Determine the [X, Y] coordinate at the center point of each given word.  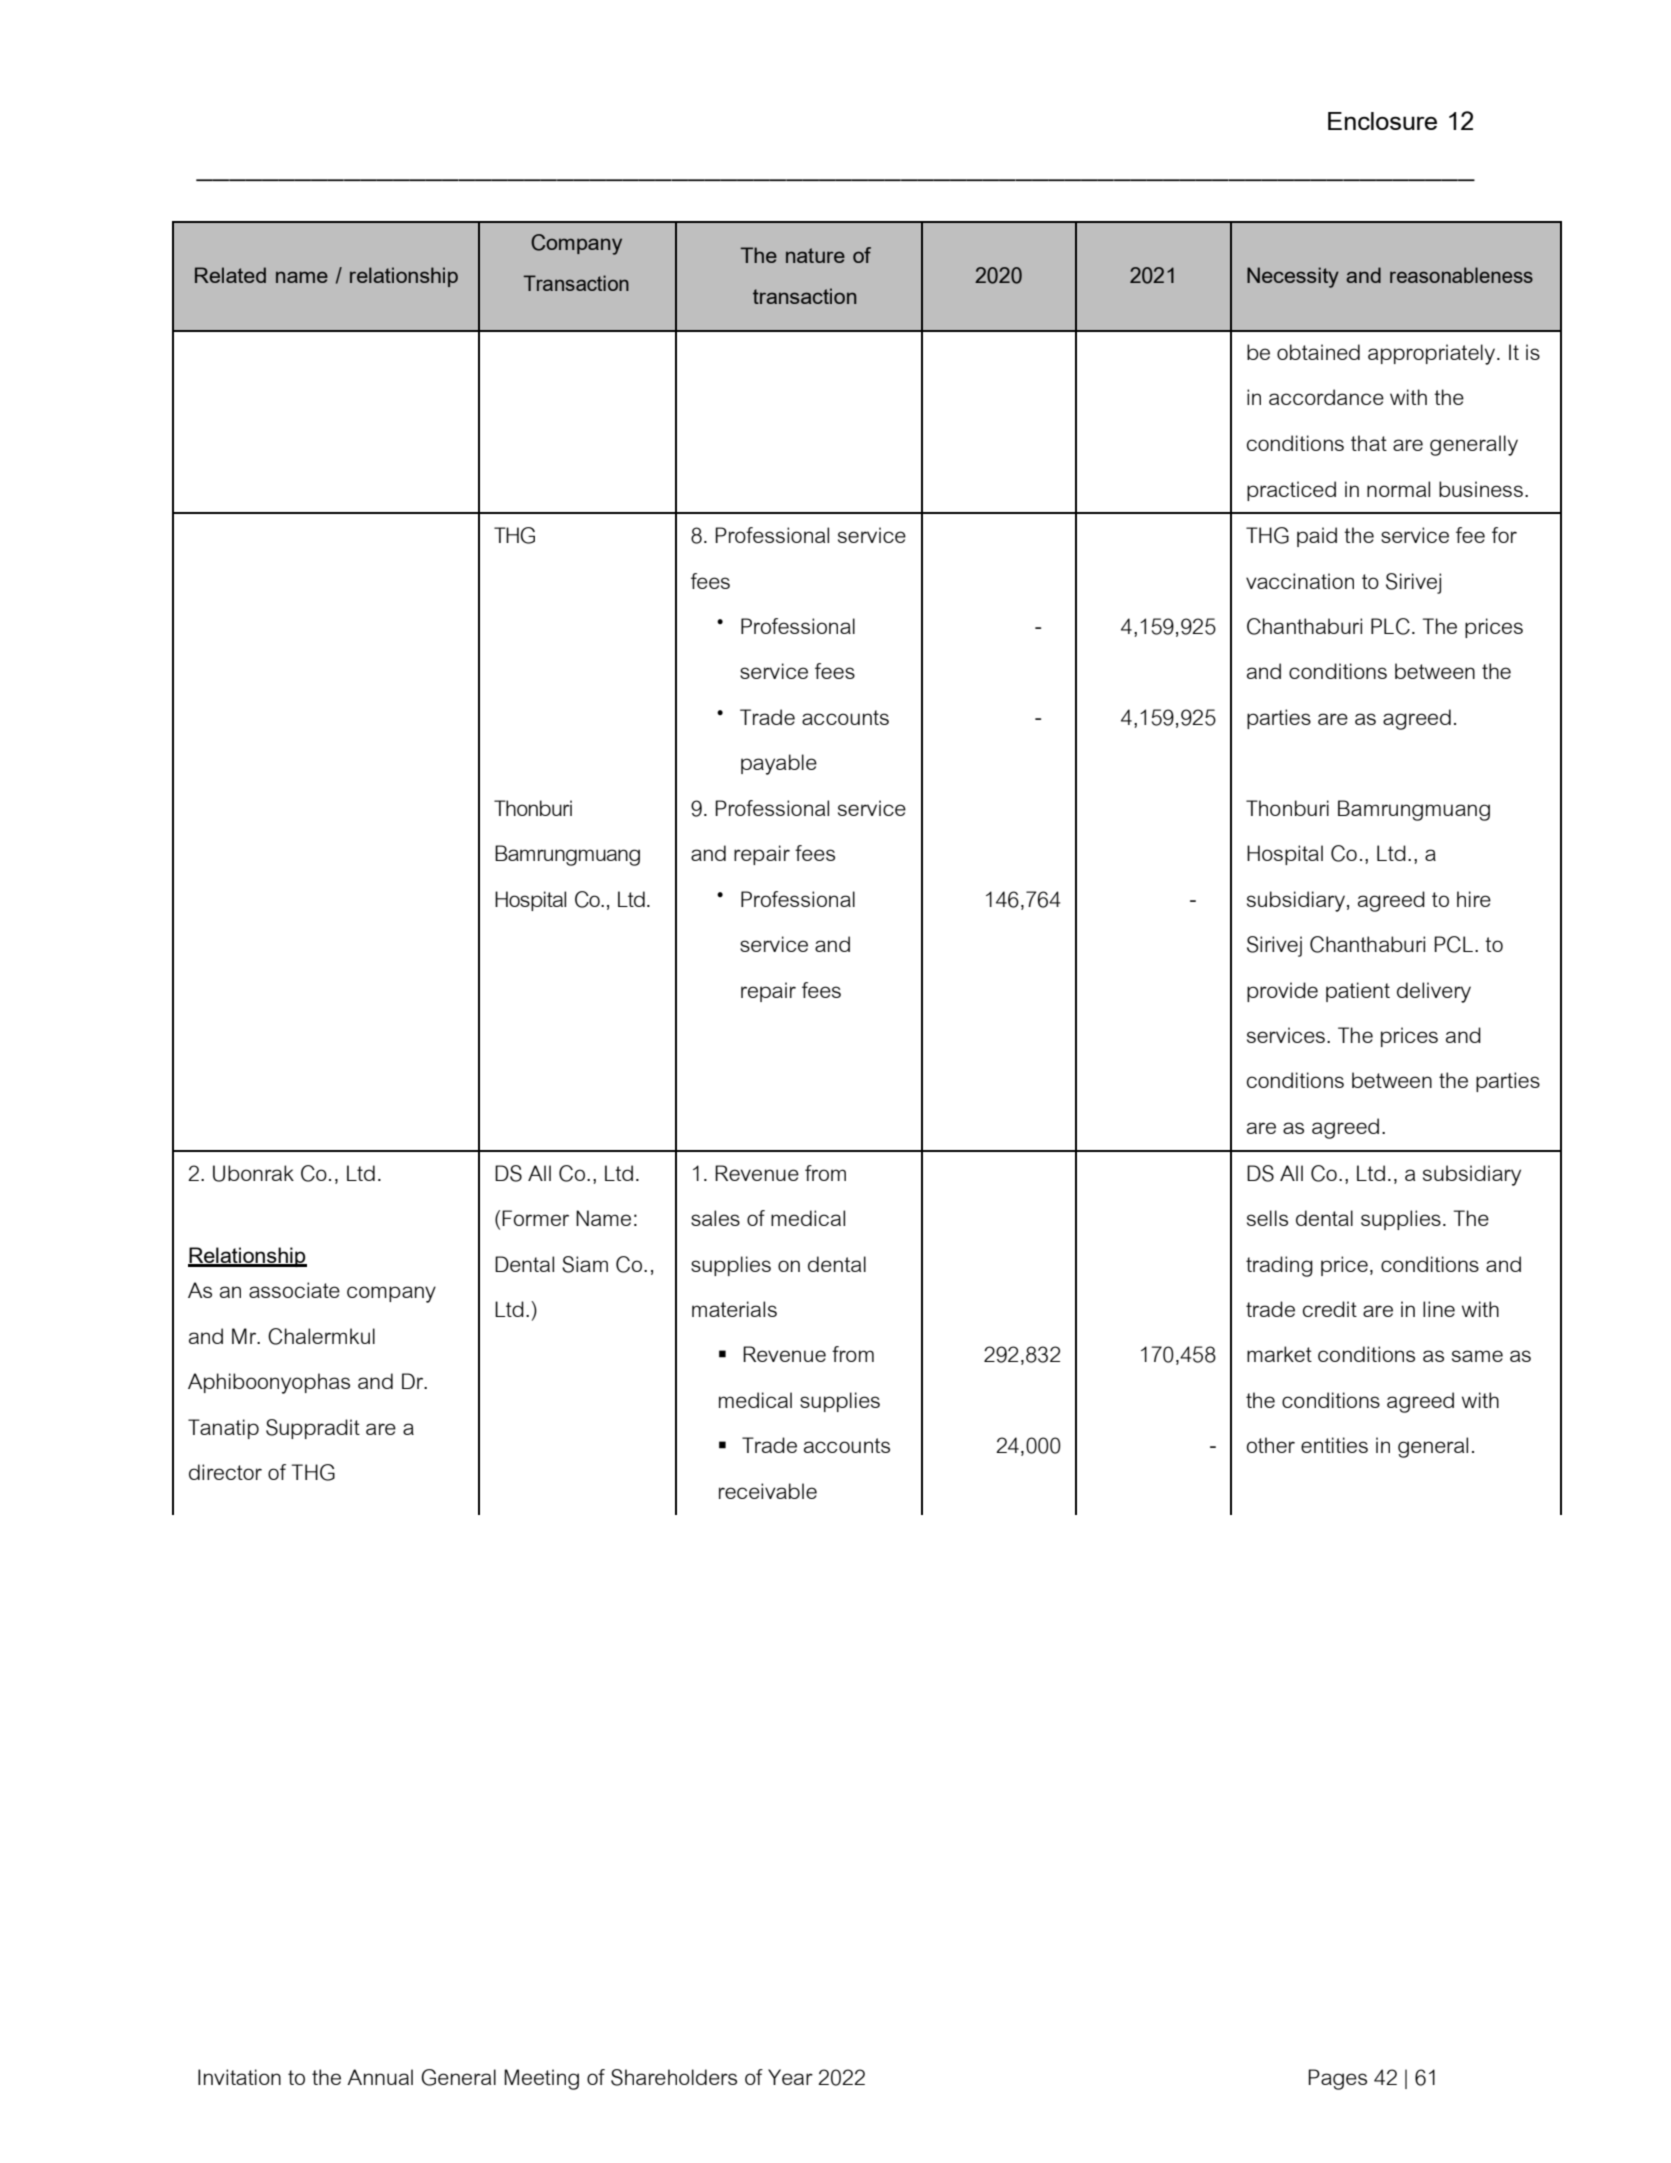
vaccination [1300, 581]
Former [535, 1218]
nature [815, 255]
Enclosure [1382, 121]
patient [1358, 992]
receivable [768, 1491]
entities [1334, 1445]
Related [230, 275]
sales [715, 1218]
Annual [380, 2077]
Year [790, 2077]
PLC [1390, 626]
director [225, 1472]
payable [779, 764]
